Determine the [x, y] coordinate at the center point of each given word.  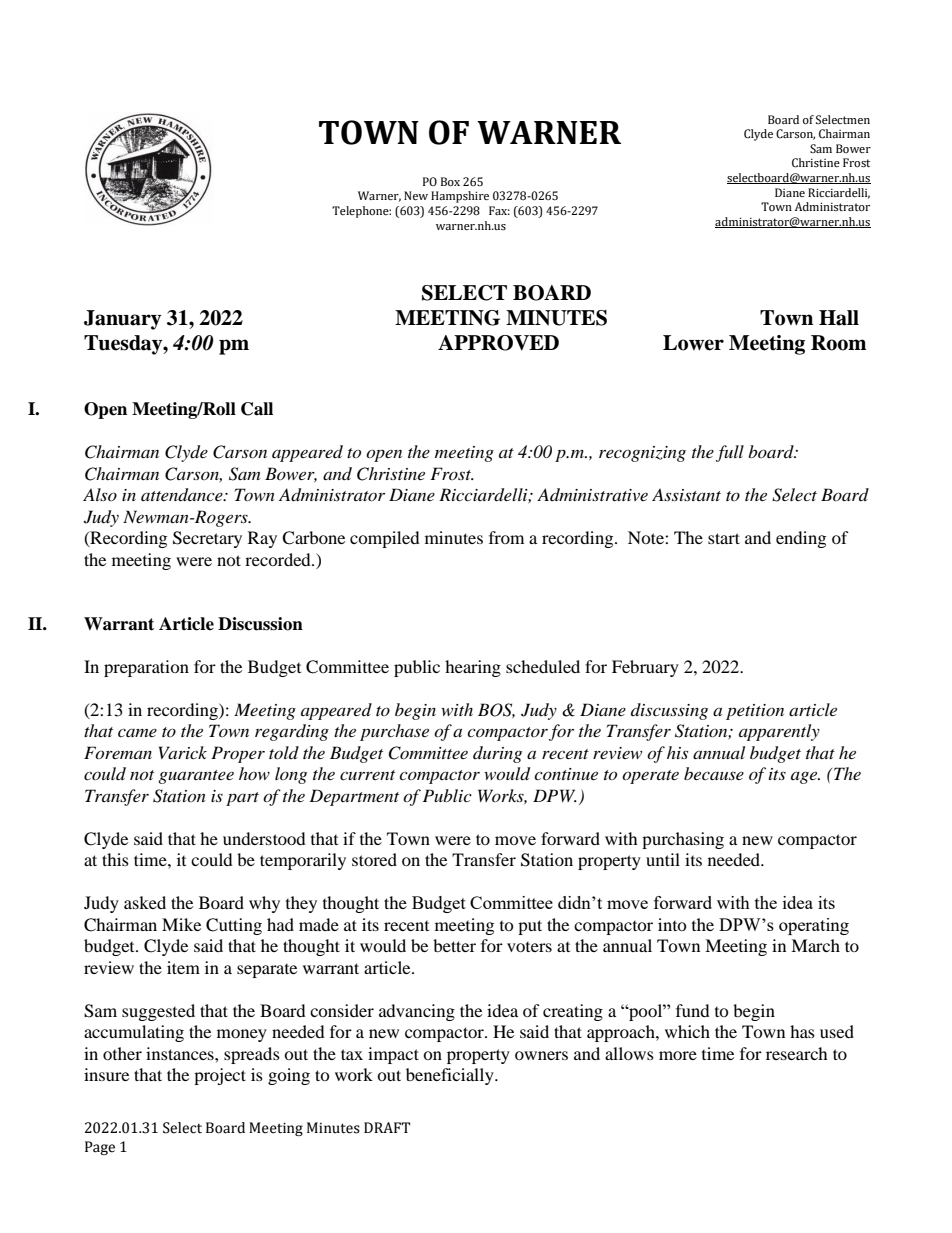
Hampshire [460, 197]
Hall [839, 318]
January [122, 320]
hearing [473, 668]
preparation [146, 668]
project [220, 1076]
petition [755, 712]
